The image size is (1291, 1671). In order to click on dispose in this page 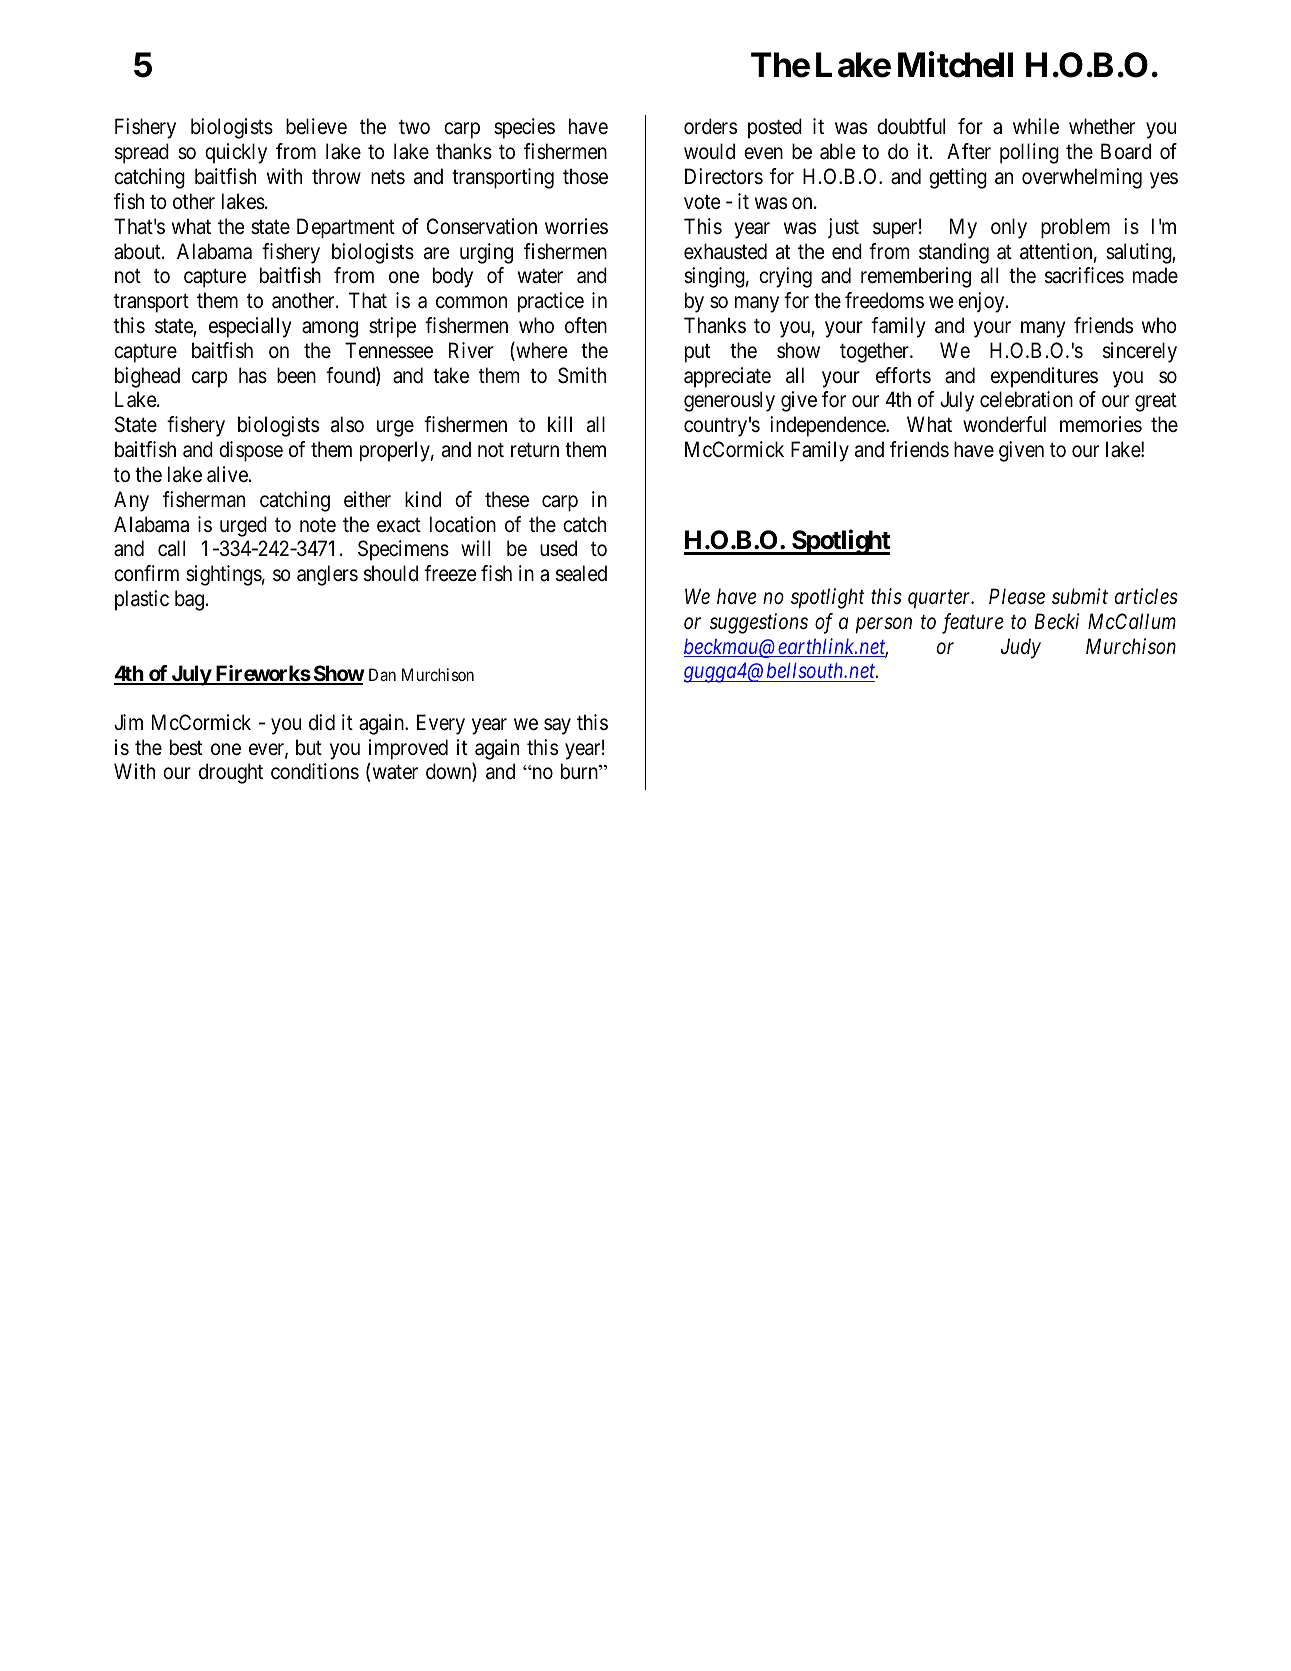, I will do `click(251, 451)`.
